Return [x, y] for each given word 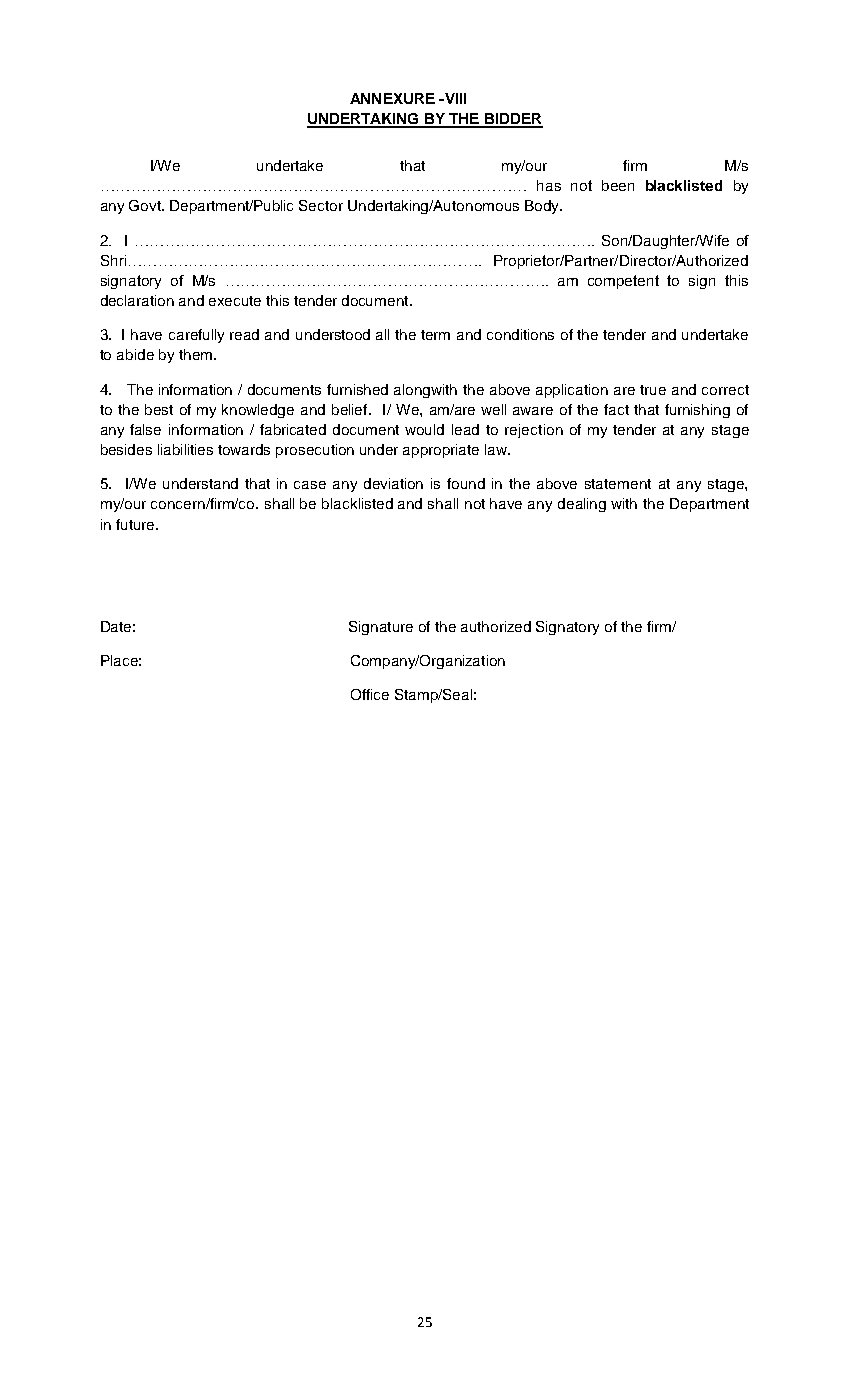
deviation [393, 483]
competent [623, 282]
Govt [146, 205]
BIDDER [513, 120]
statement [618, 484]
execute [235, 301]
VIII [454, 98]
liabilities [185, 449]
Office [370, 694]
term [435, 335]
